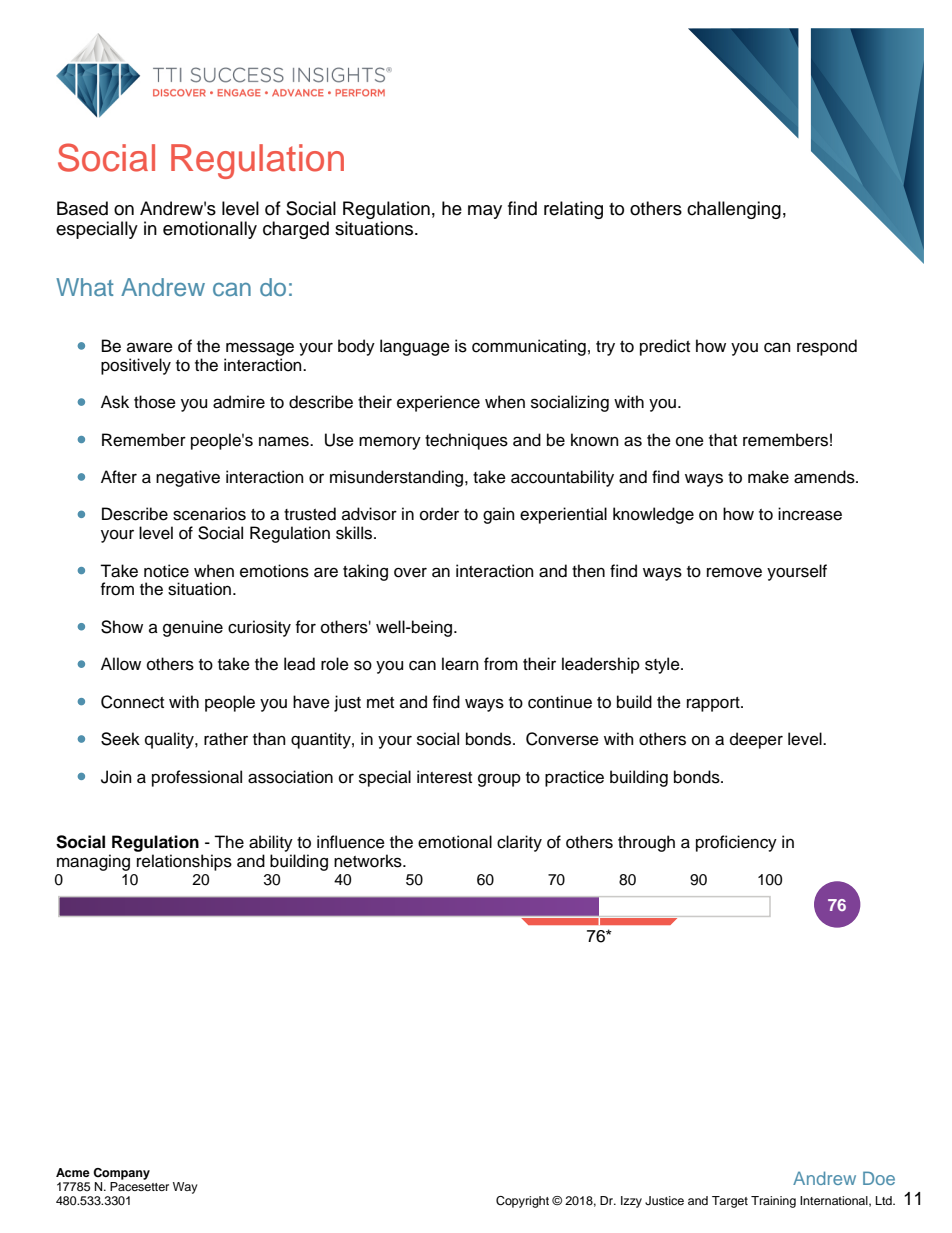  What do you see at coordinates (734, 210) in the screenshot?
I see `challenging` at bounding box center [734, 210].
